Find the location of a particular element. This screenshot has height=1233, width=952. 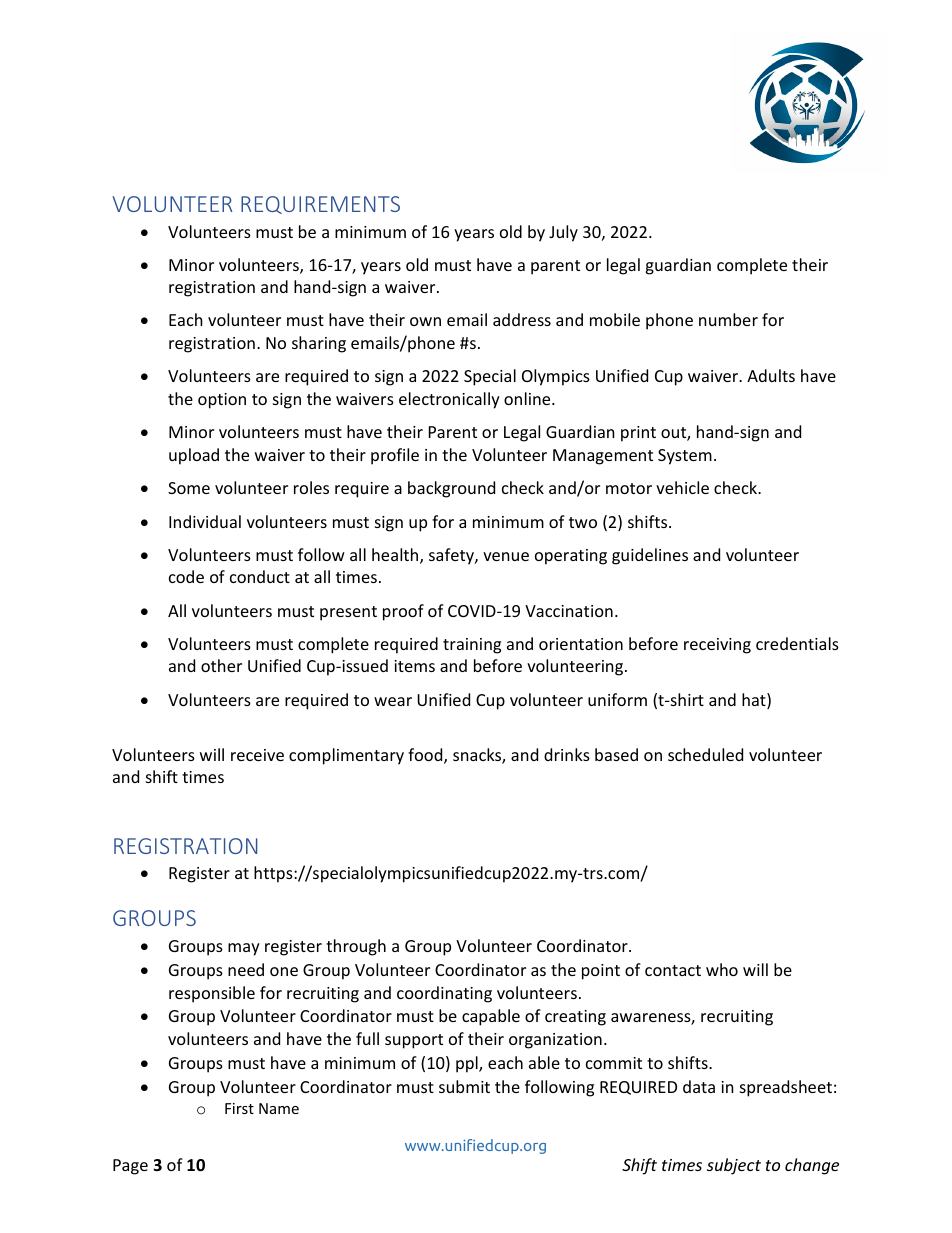

coordinating is located at coordinates (444, 994).
